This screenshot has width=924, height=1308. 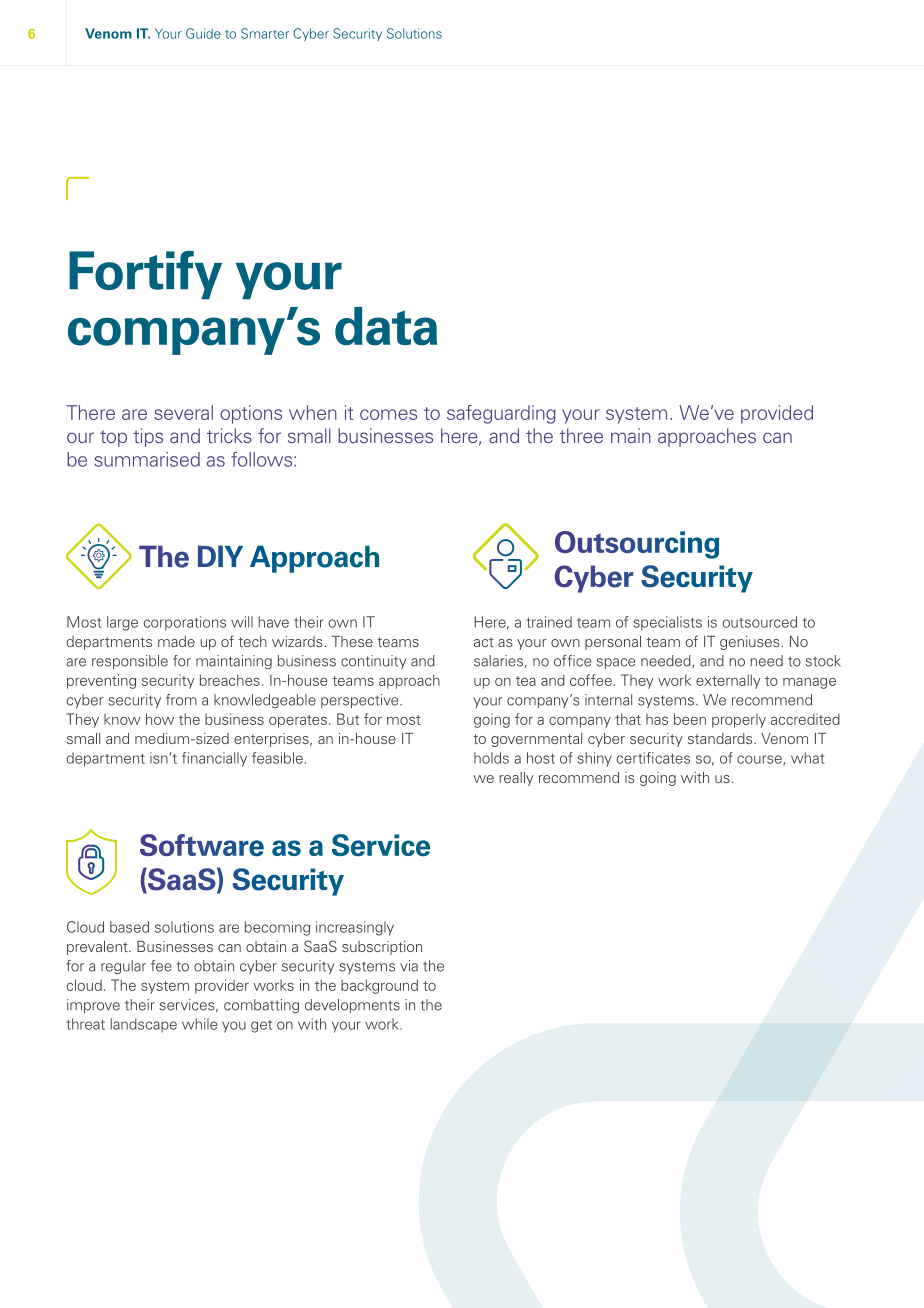 What do you see at coordinates (759, 622) in the screenshot?
I see `outsourced` at bounding box center [759, 622].
